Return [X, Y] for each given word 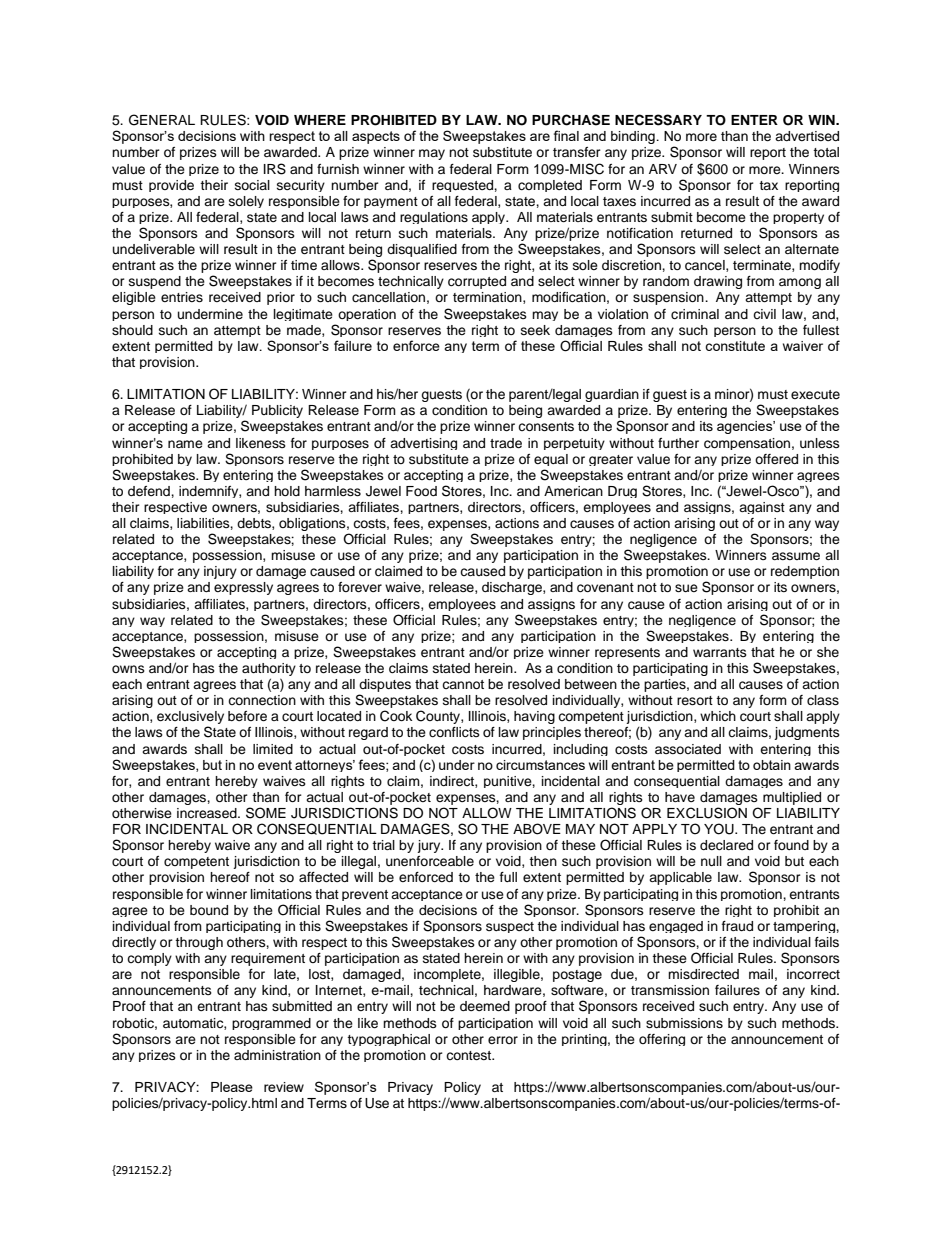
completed [550, 186]
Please [232, 1087]
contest [470, 1055]
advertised [807, 136]
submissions [684, 1023]
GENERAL [162, 120]
